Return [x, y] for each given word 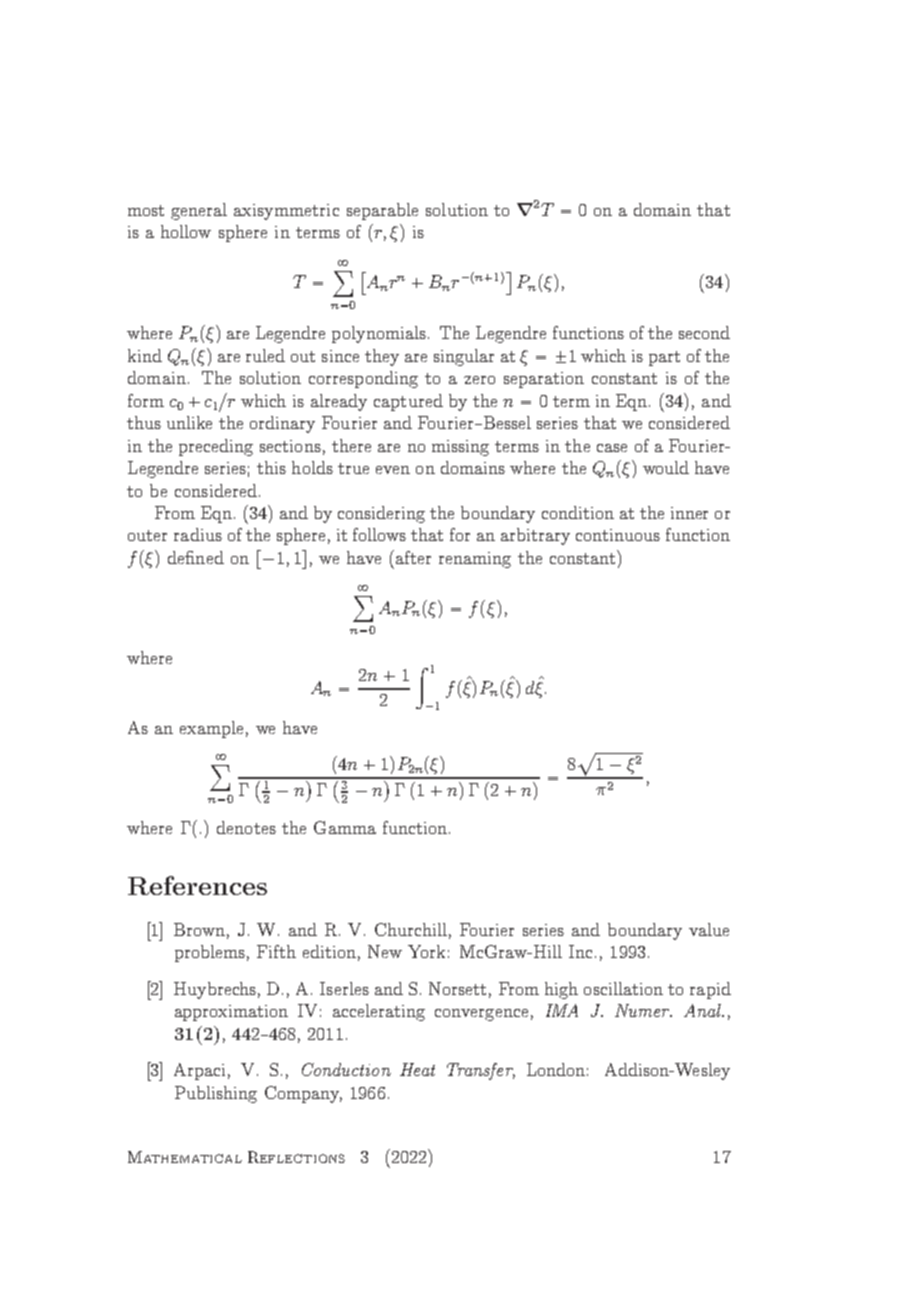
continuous [618, 535]
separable [382, 211]
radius [198, 534]
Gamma [345, 827]
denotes [246, 827]
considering [381, 514]
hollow [186, 231]
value [709, 929]
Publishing [216, 1094]
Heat [417, 1069]
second [704, 332]
